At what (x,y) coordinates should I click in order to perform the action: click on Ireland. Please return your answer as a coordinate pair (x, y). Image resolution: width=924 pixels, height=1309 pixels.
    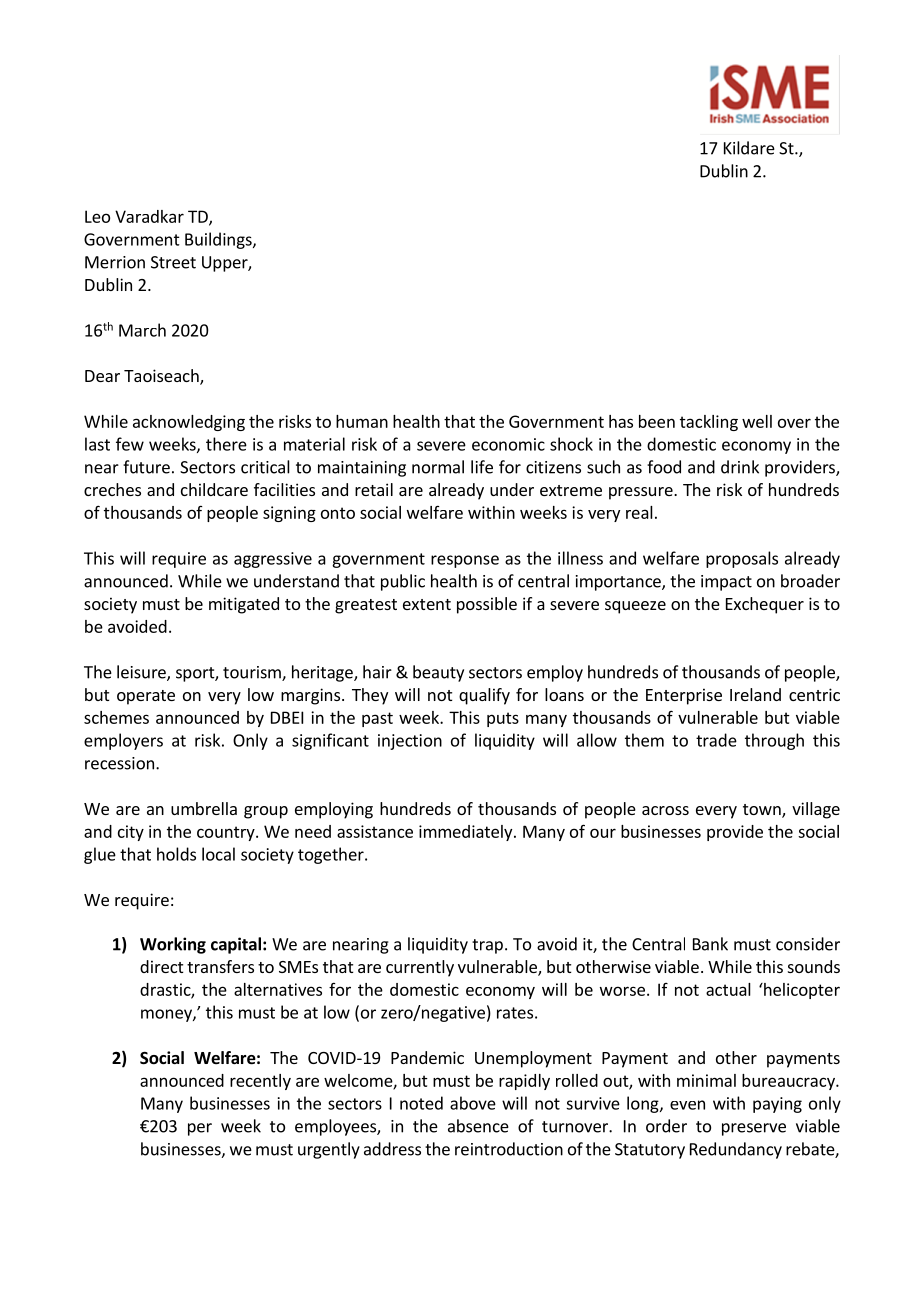
    Looking at the image, I should click on (755, 694).
